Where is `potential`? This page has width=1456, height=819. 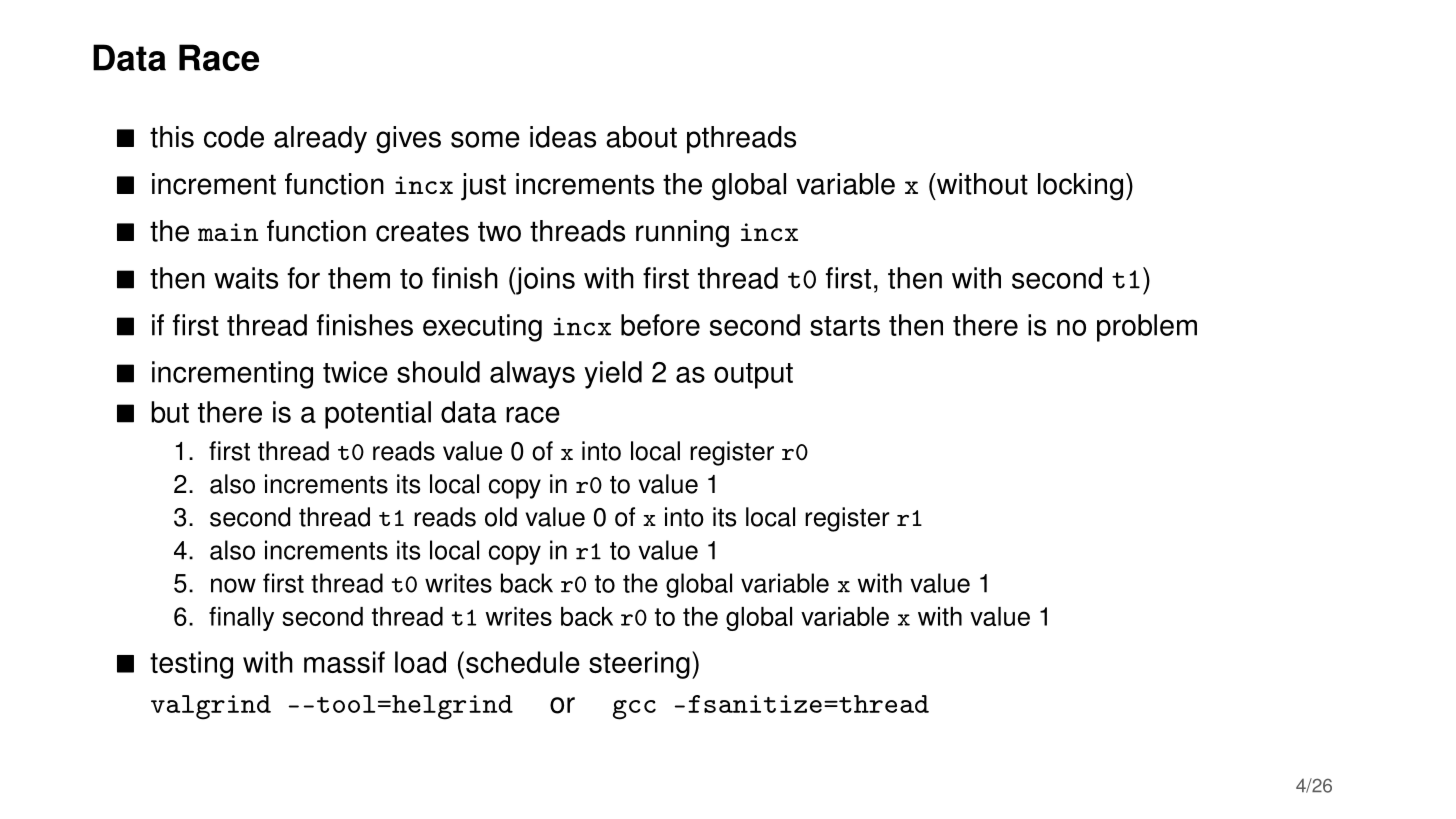 potential is located at coordinates (378, 415).
